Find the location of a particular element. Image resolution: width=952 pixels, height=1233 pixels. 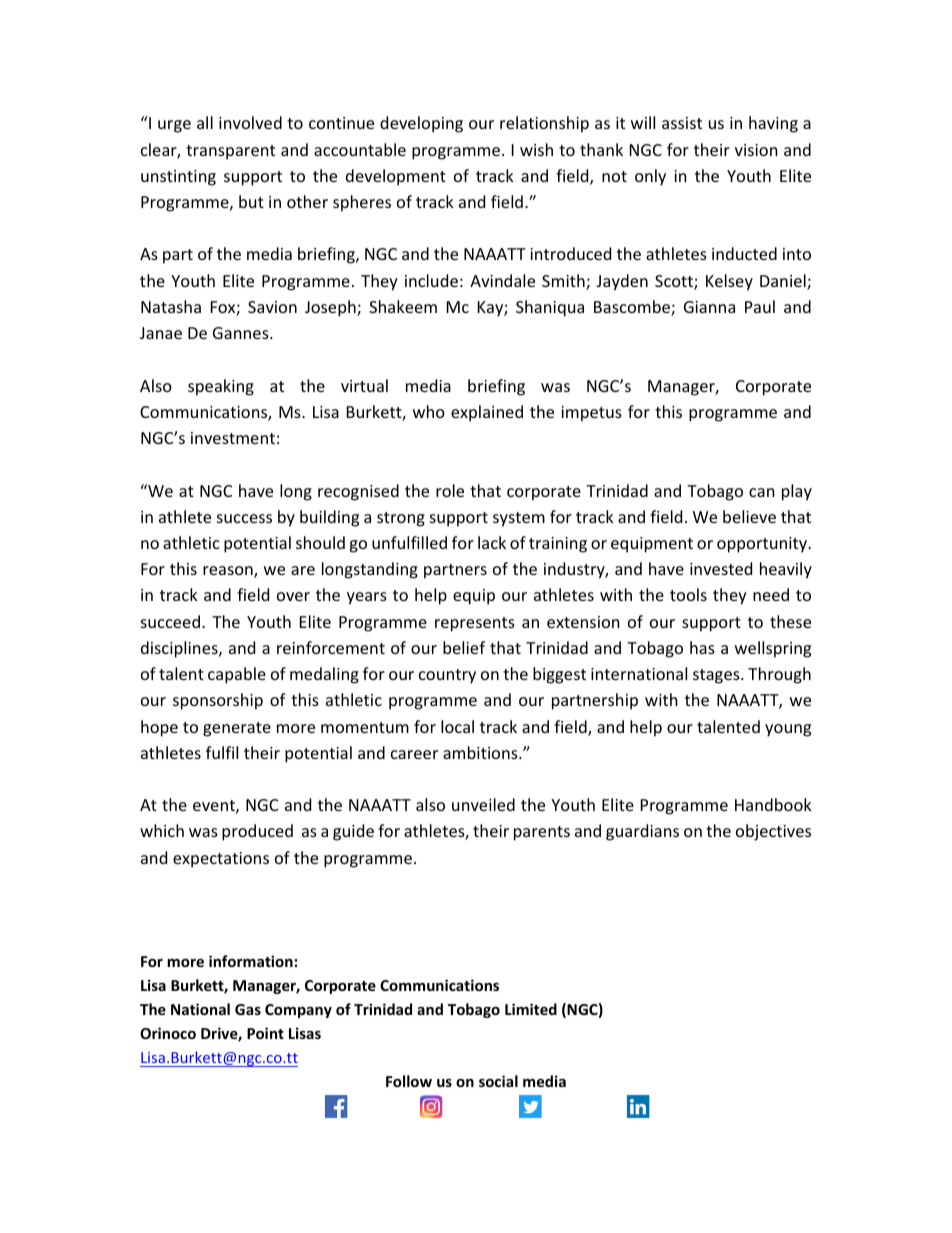

reason is located at coordinates (229, 572).
